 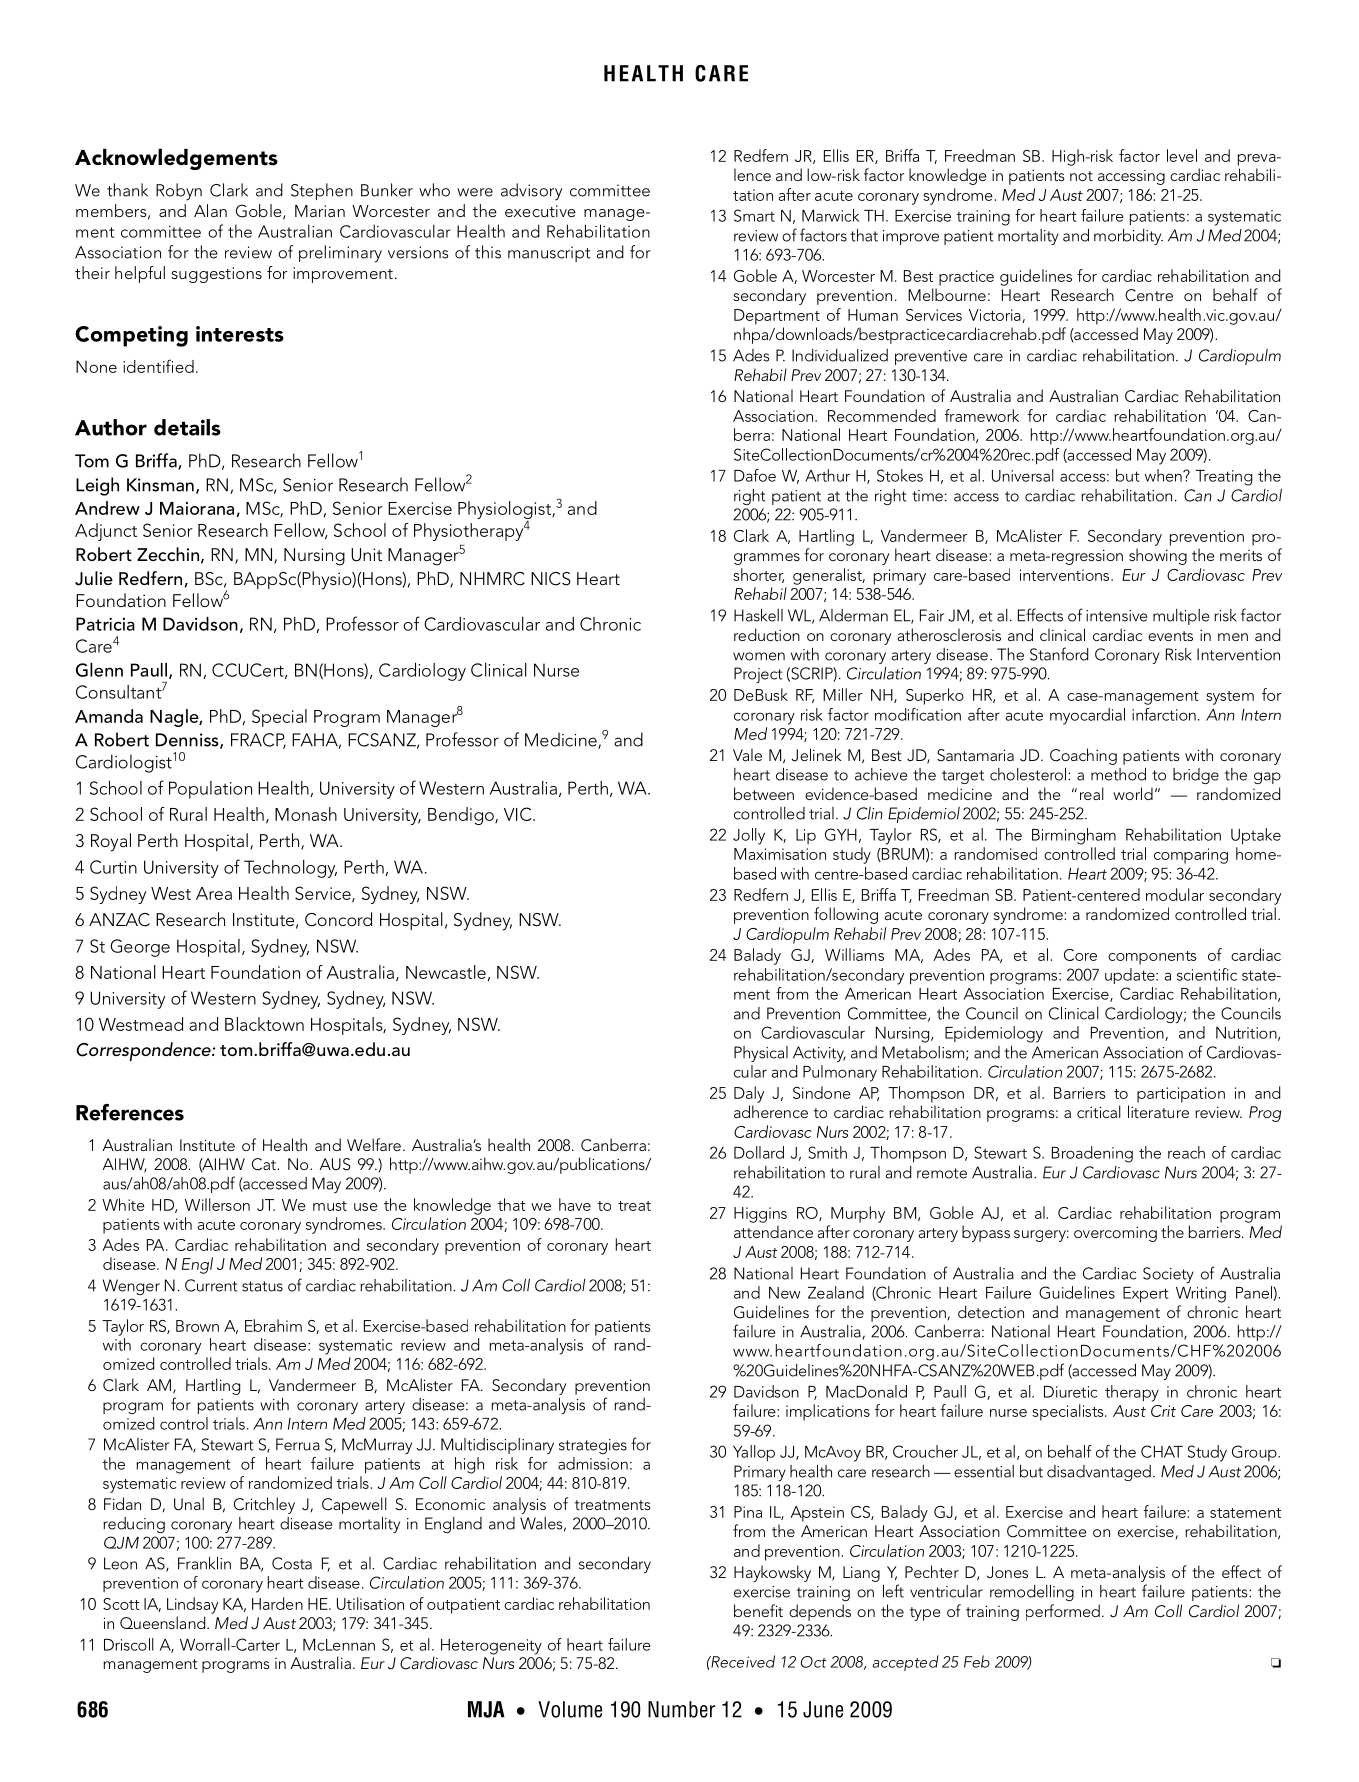 I want to click on Area, so click(x=214, y=893).
